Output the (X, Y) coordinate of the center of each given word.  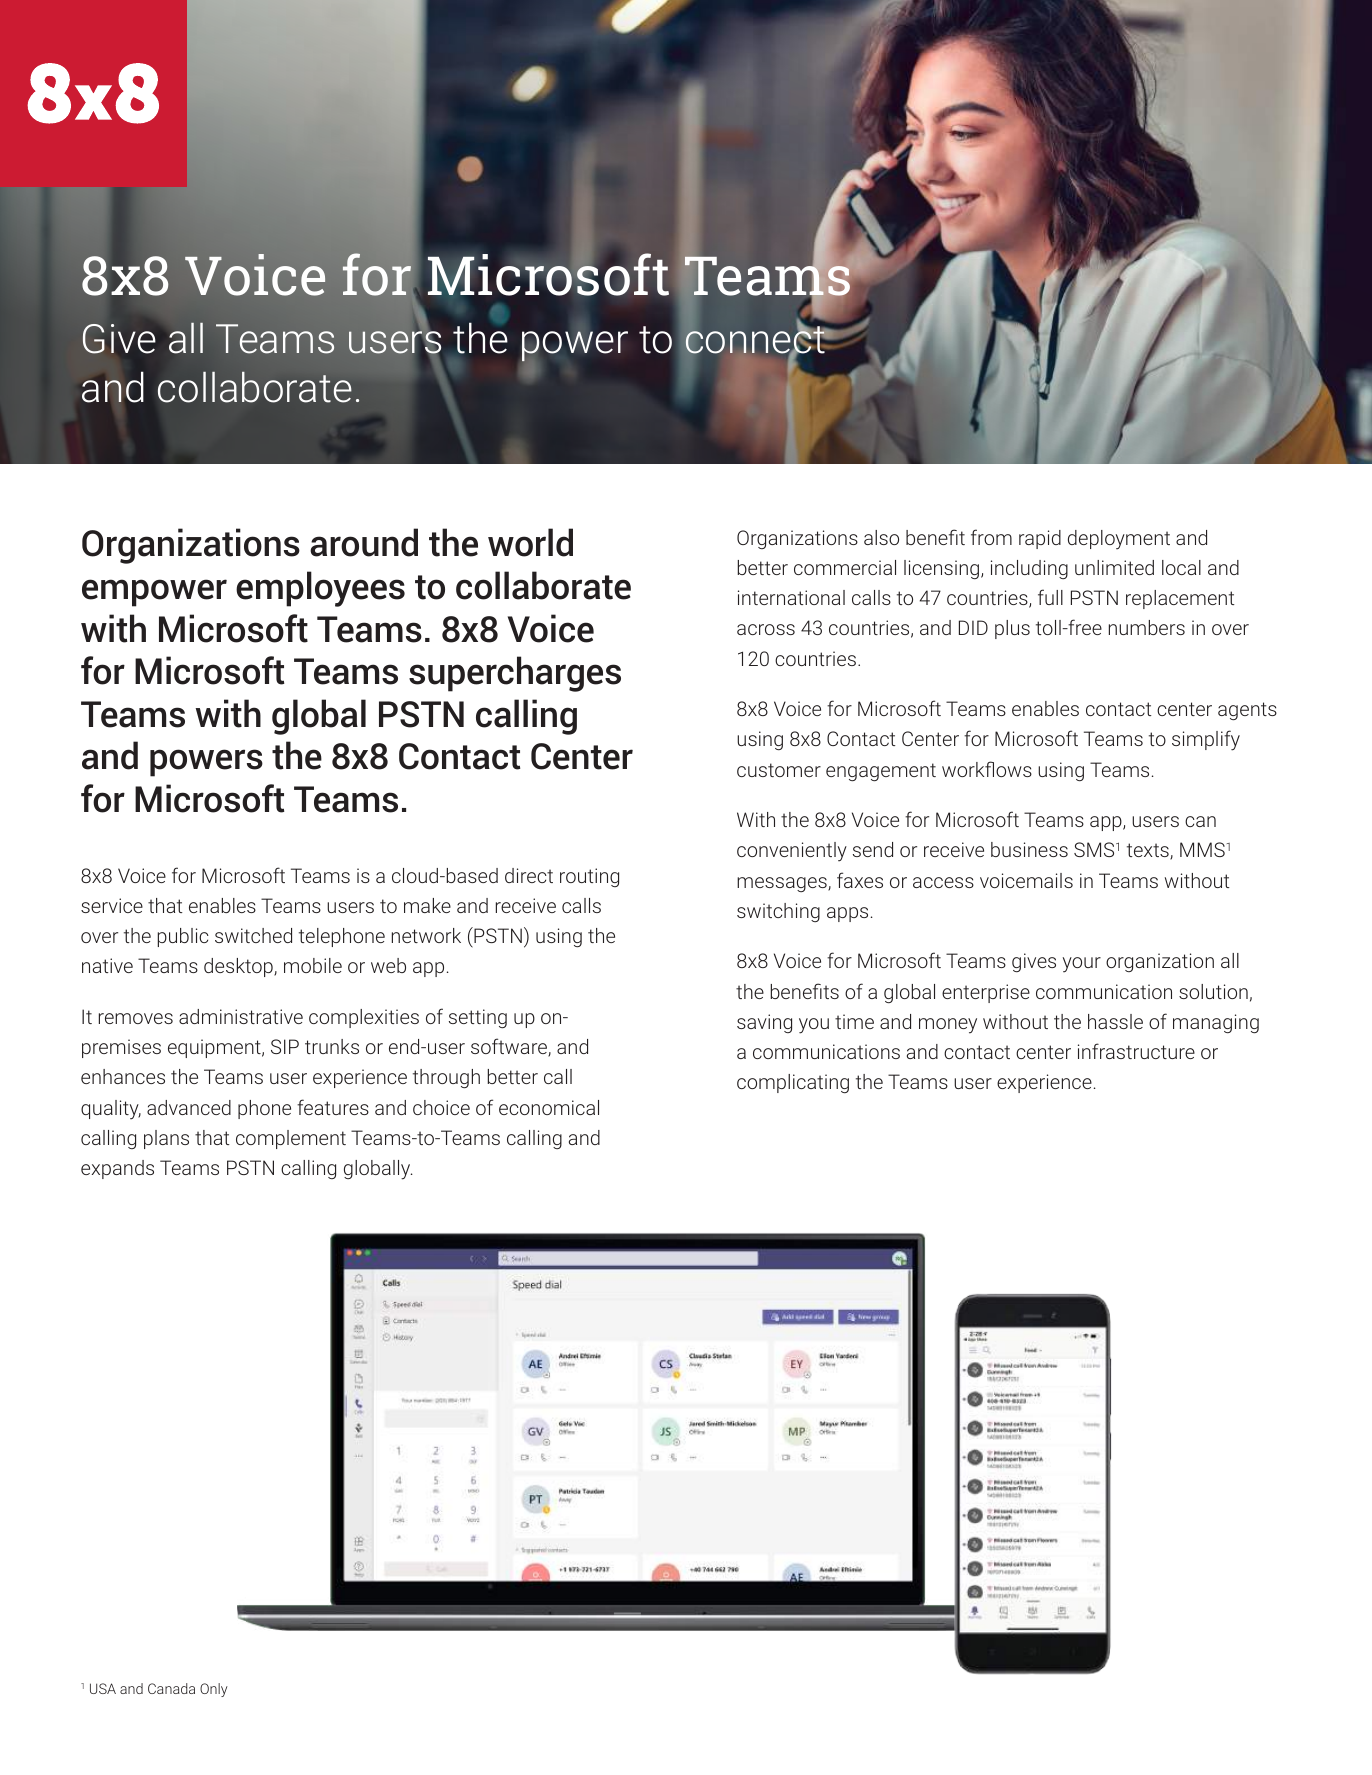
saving (764, 1023)
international (791, 597)
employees (320, 589)
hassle (1115, 1021)
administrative (241, 1016)
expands (117, 1169)
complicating (793, 1083)
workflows (987, 769)
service (112, 905)
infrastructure (1136, 1051)
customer (779, 770)
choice (441, 1107)
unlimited (1114, 567)
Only (214, 1690)
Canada (171, 1688)
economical (549, 1107)
